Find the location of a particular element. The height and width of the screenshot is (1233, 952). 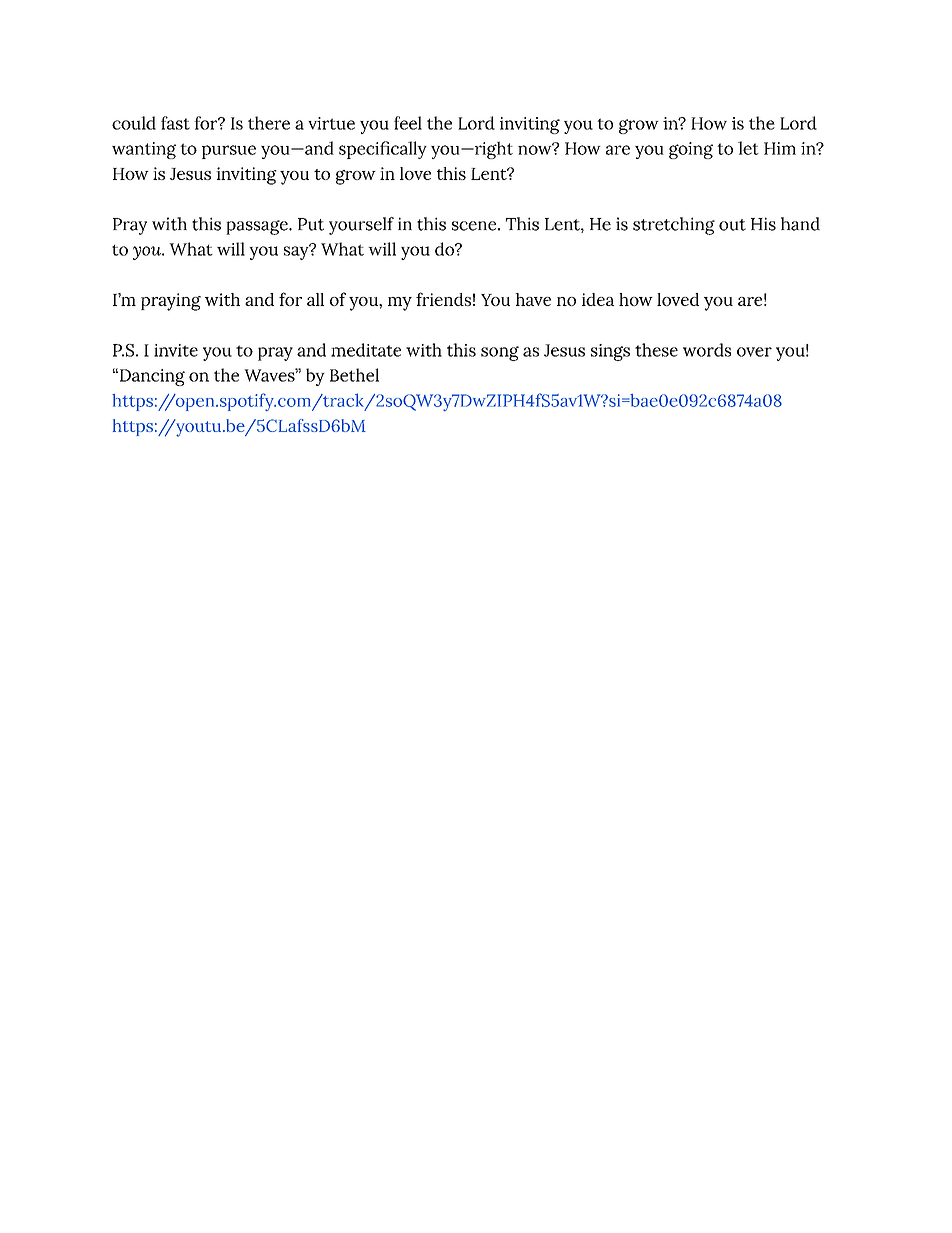

feel is located at coordinates (408, 123).
